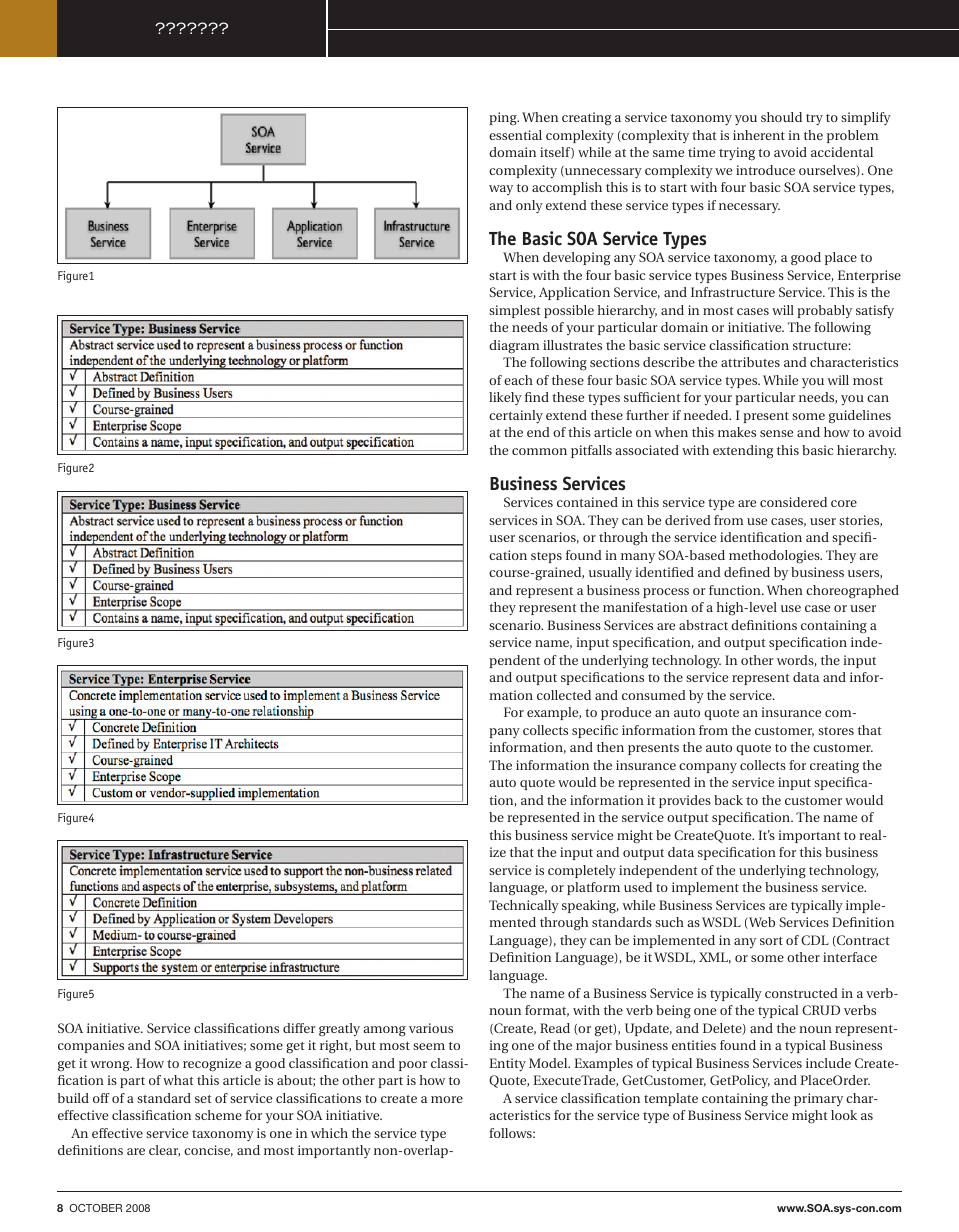  What do you see at coordinates (762, 607) in the page?
I see `LEVEL` at bounding box center [762, 607].
